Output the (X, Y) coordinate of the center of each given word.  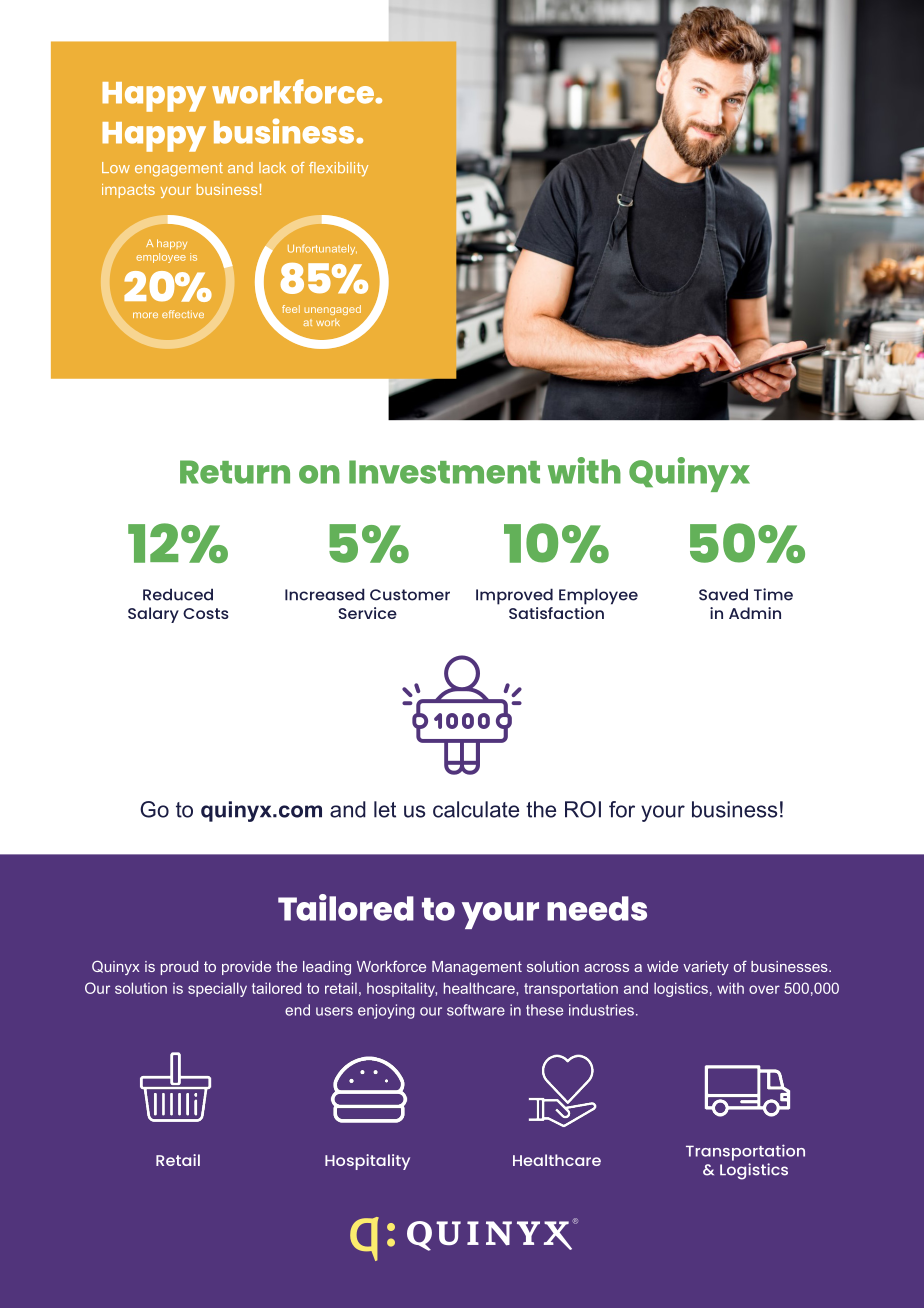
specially (217, 989)
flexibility (338, 169)
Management (477, 968)
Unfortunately (322, 249)
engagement (179, 170)
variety (706, 968)
